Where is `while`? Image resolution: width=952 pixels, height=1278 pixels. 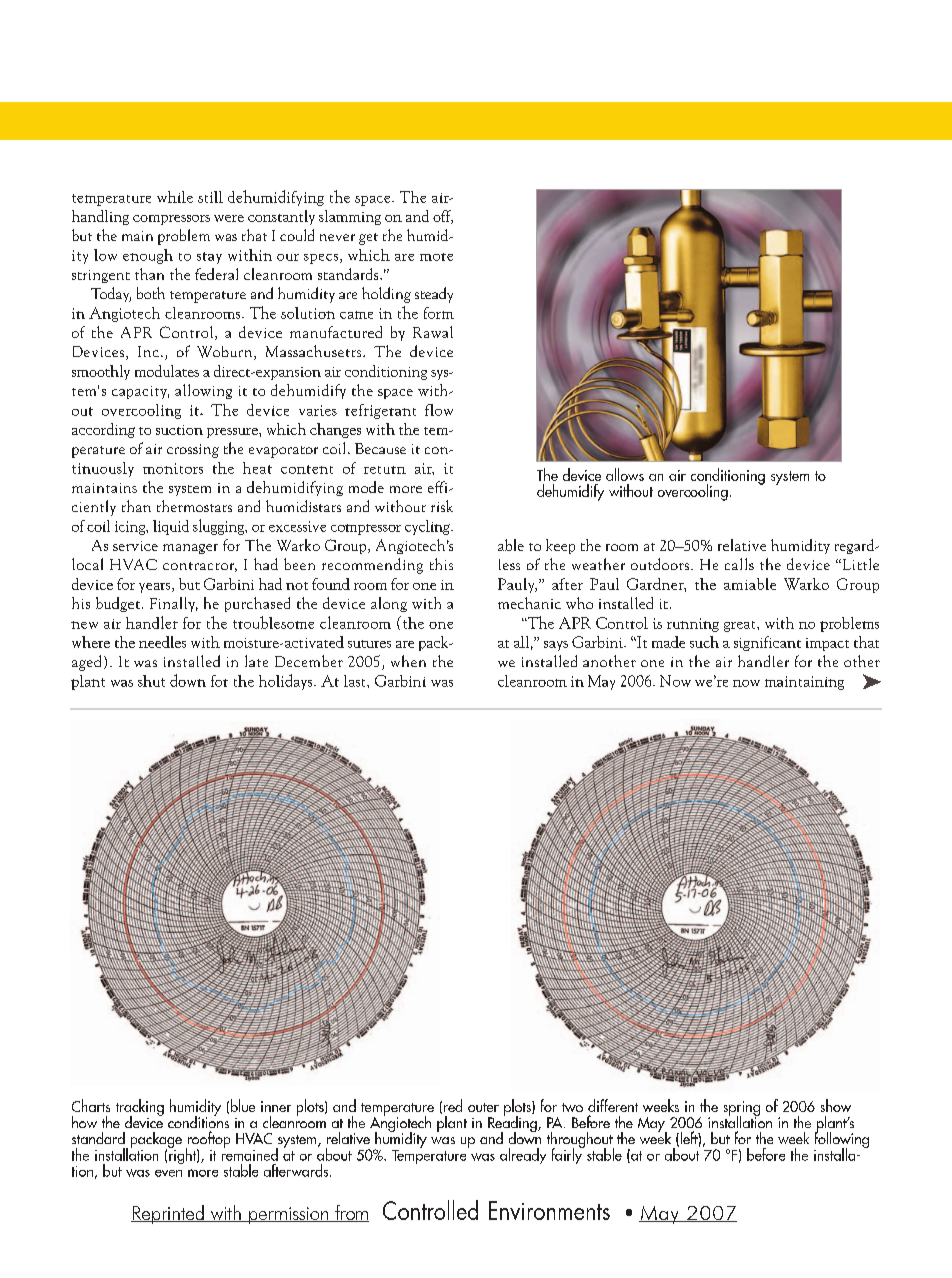 while is located at coordinates (175, 197).
